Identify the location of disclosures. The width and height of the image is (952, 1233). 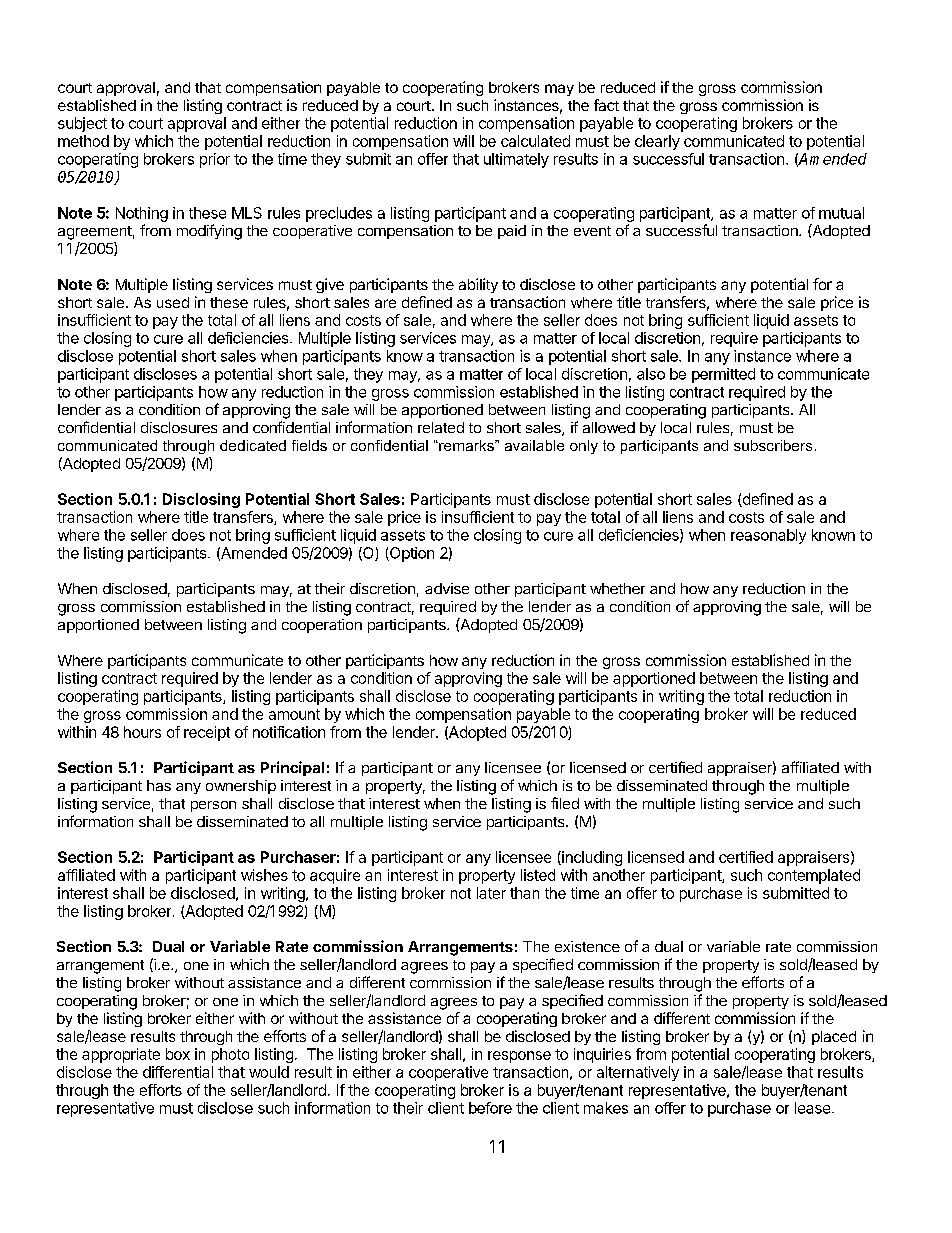
(179, 427).
